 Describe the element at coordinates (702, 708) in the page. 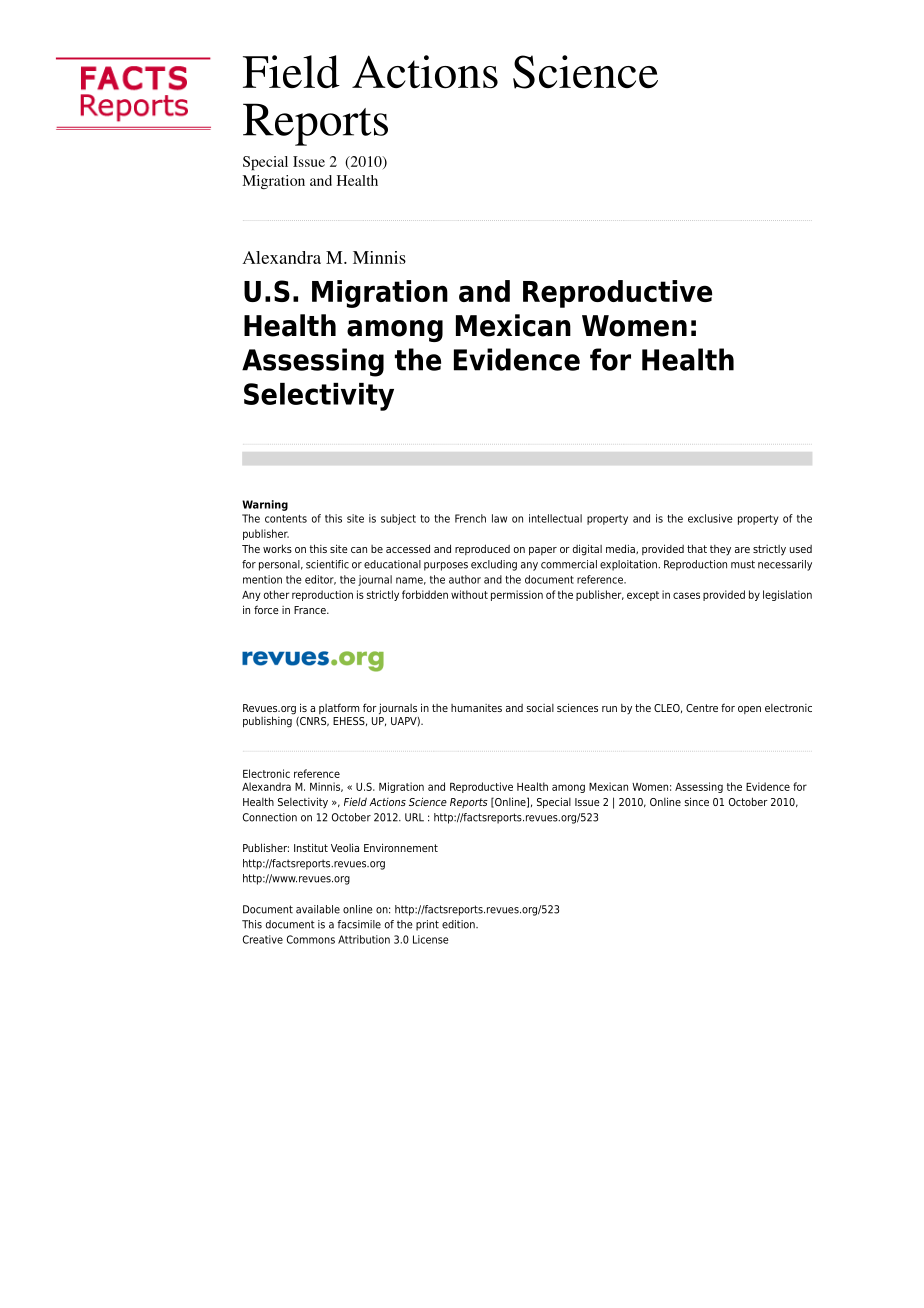

I see `Centre` at that location.
